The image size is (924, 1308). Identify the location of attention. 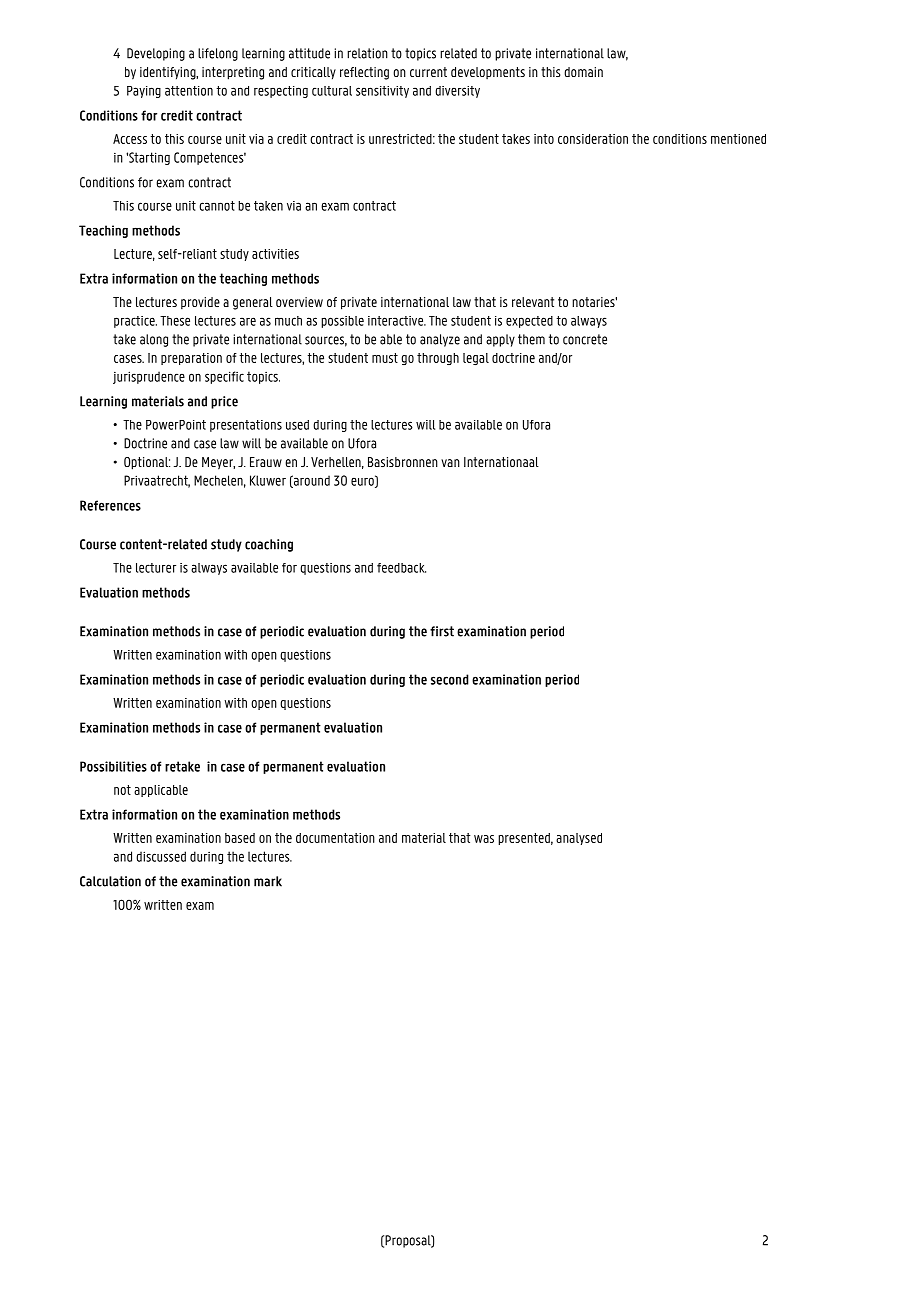
(189, 91).
